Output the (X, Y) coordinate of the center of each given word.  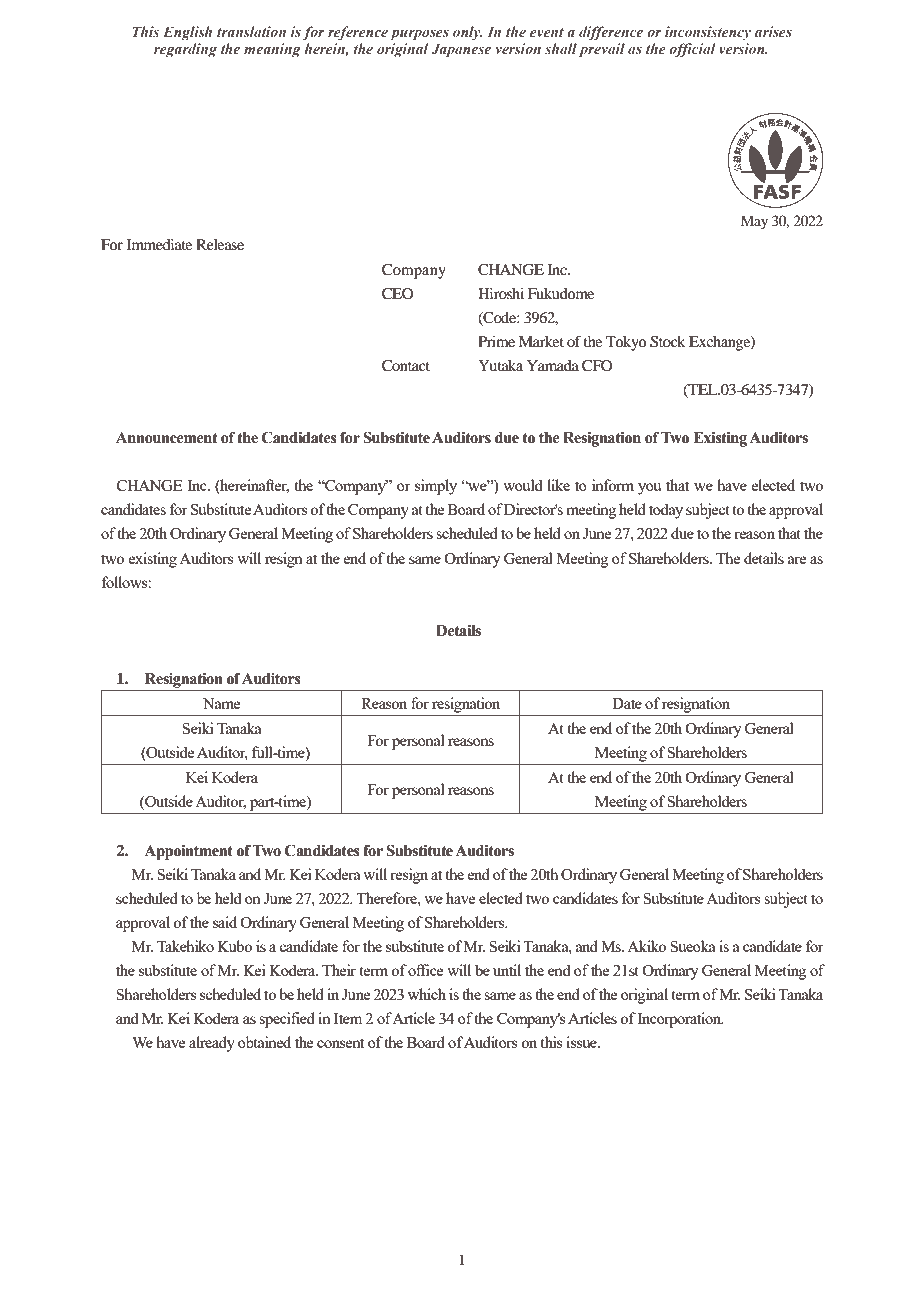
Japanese (461, 50)
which (427, 994)
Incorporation (680, 1020)
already (212, 1044)
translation (251, 31)
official (692, 50)
